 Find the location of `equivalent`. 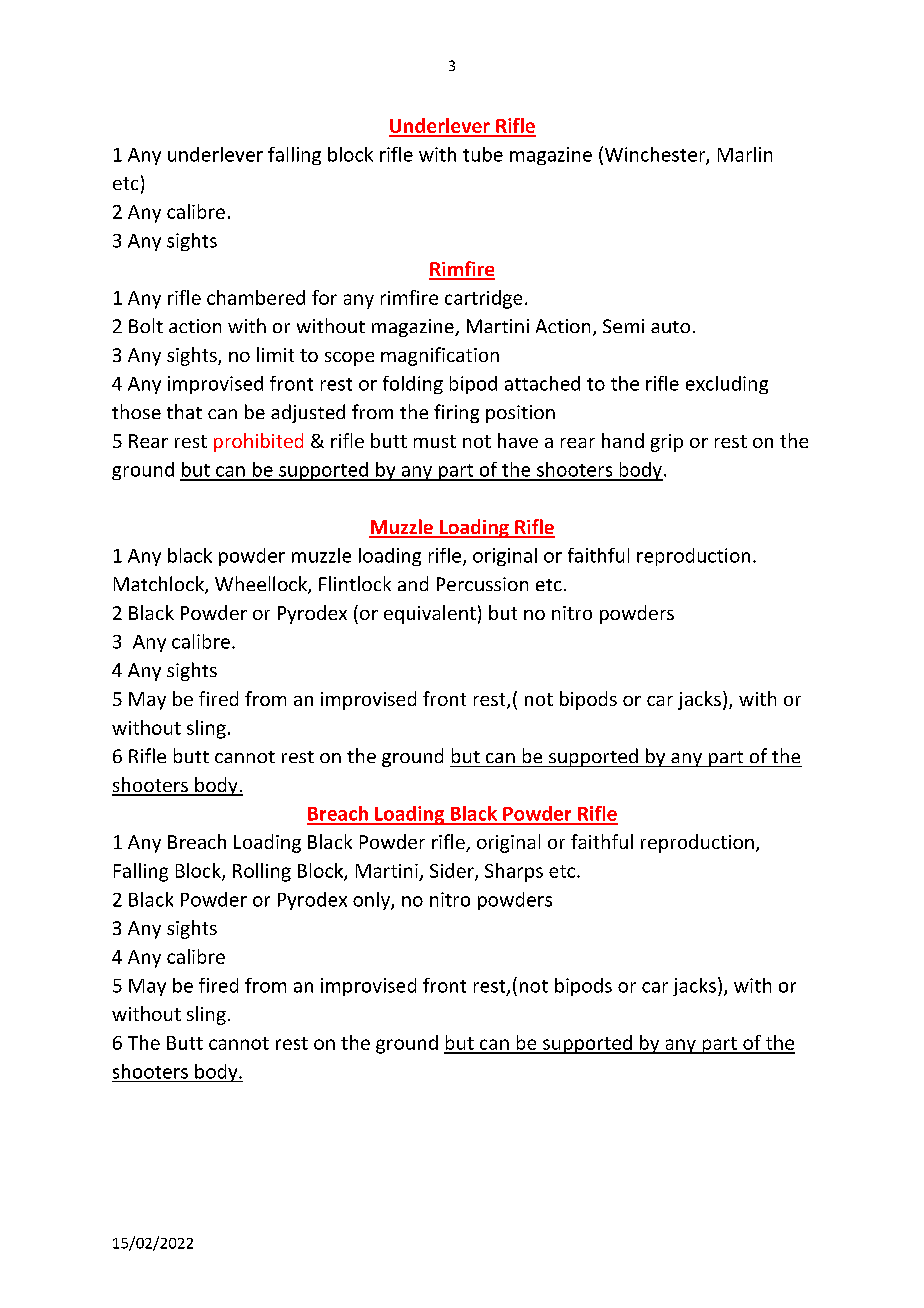

equivalent is located at coordinates (430, 614).
